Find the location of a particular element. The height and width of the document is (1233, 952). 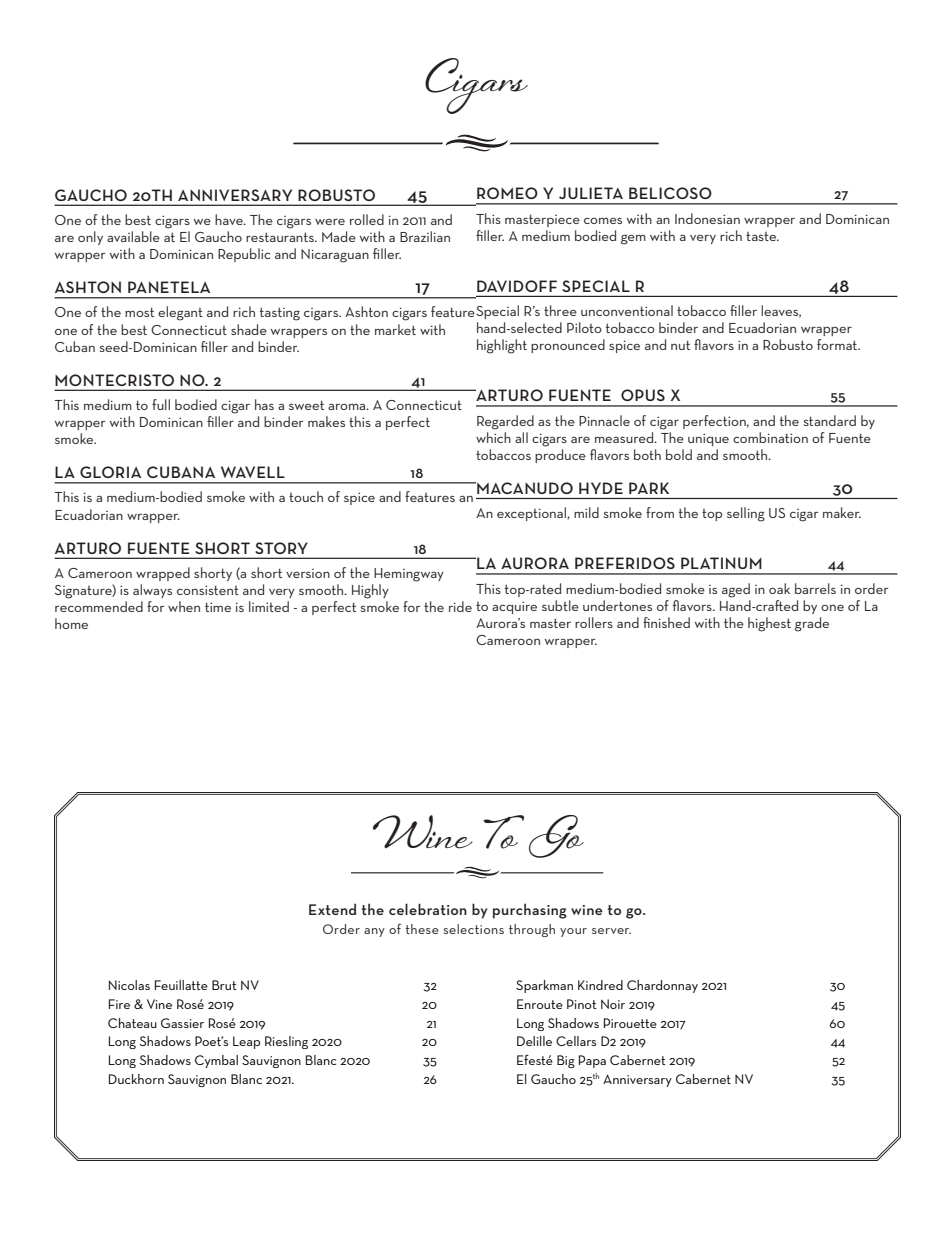

when is located at coordinates (184, 606).
